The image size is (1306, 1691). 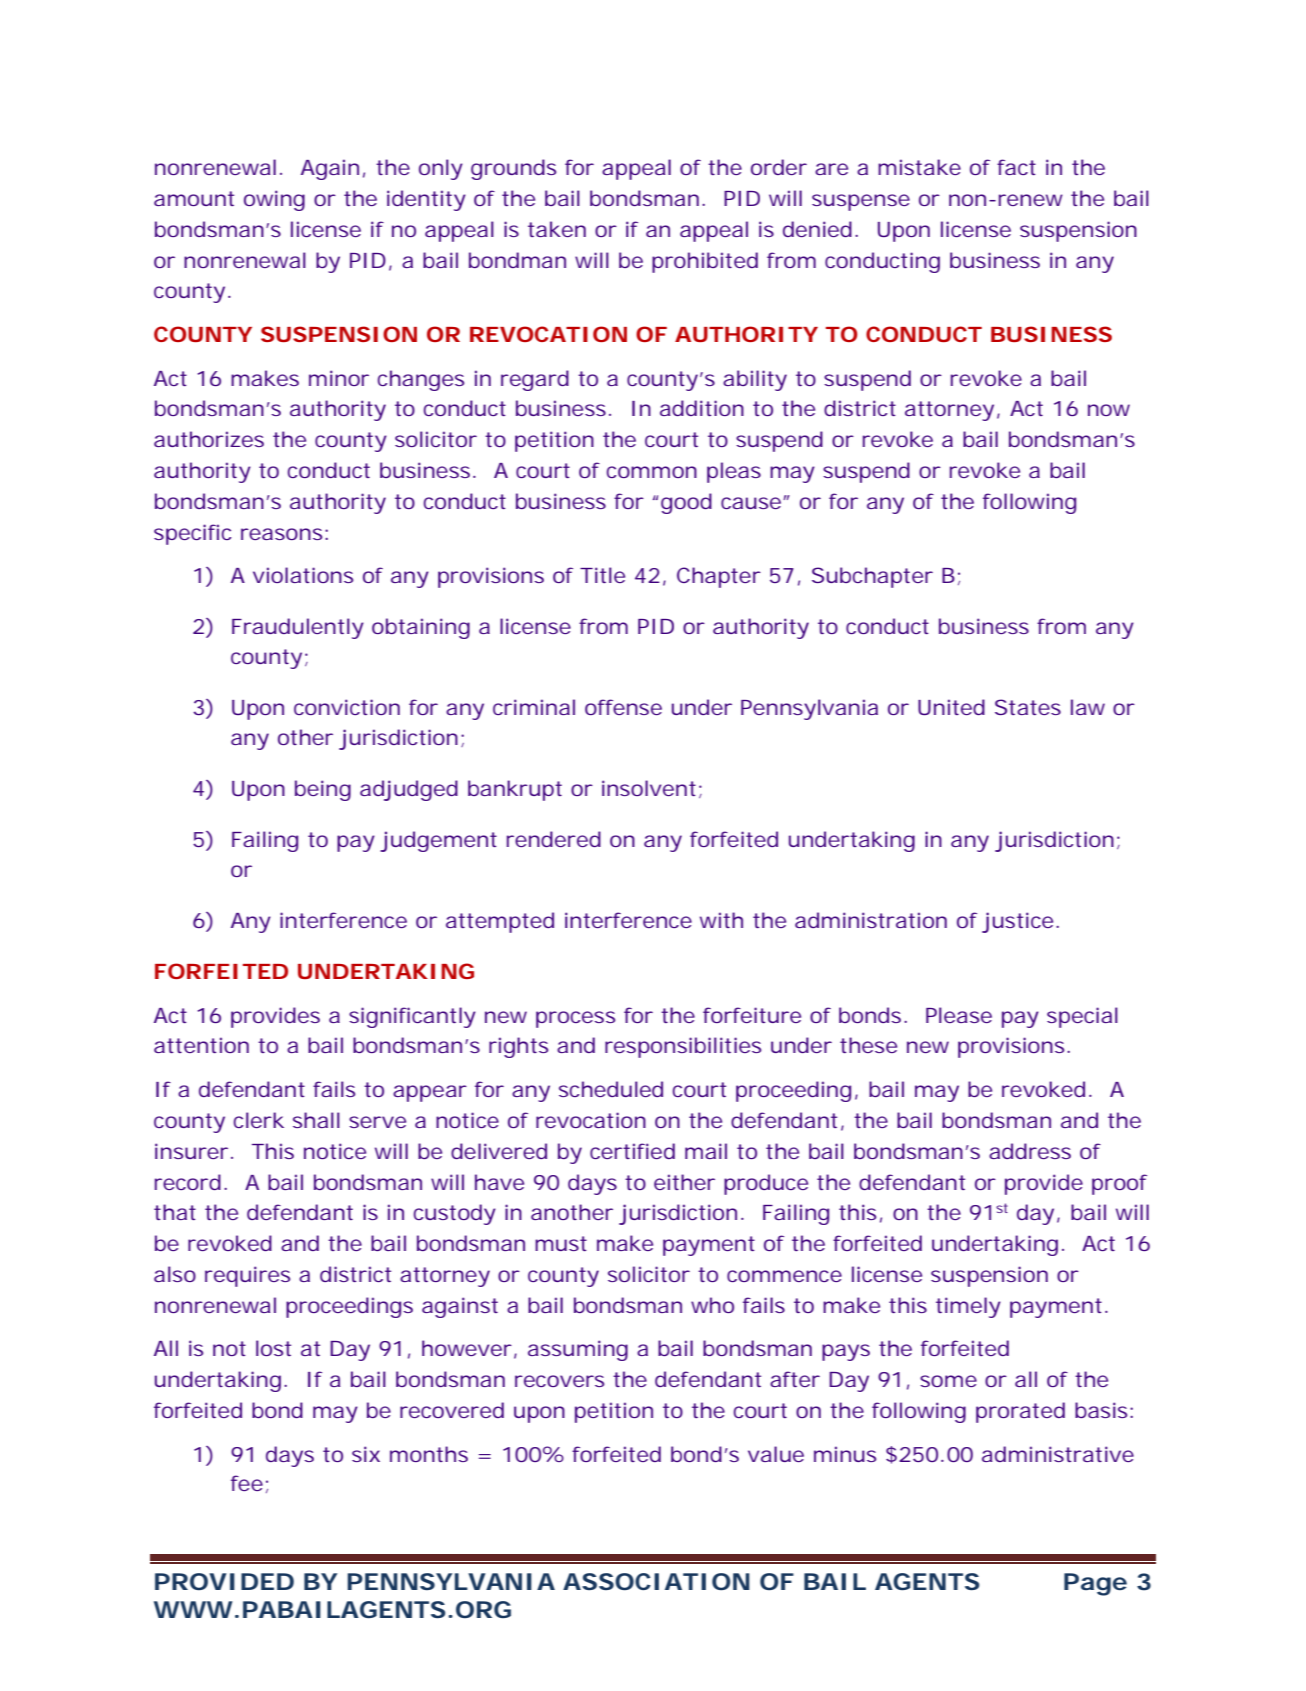 I want to click on amount, so click(x=194, y=198).
